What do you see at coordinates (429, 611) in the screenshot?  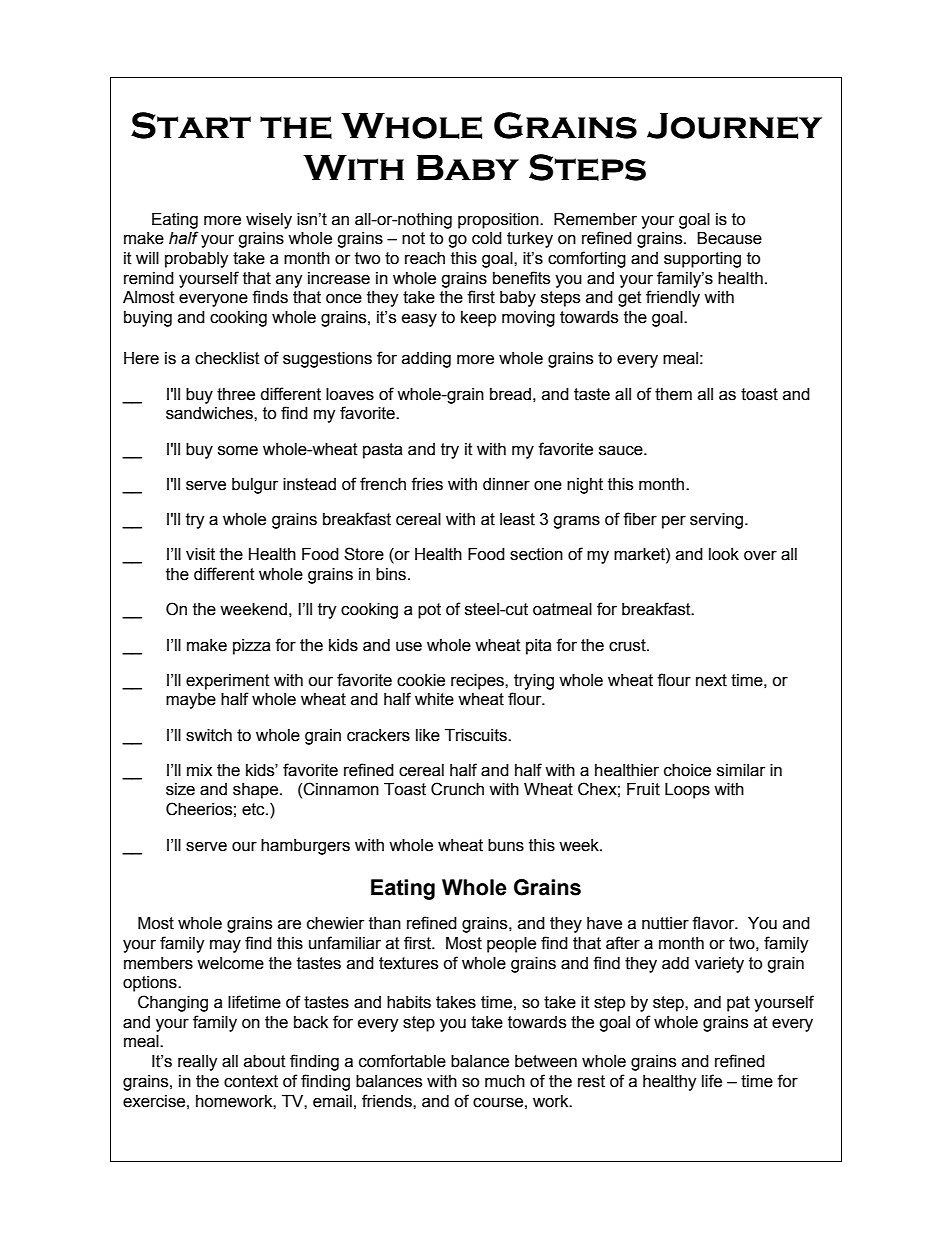 I see `pot` at bounding box center [429, 611].
